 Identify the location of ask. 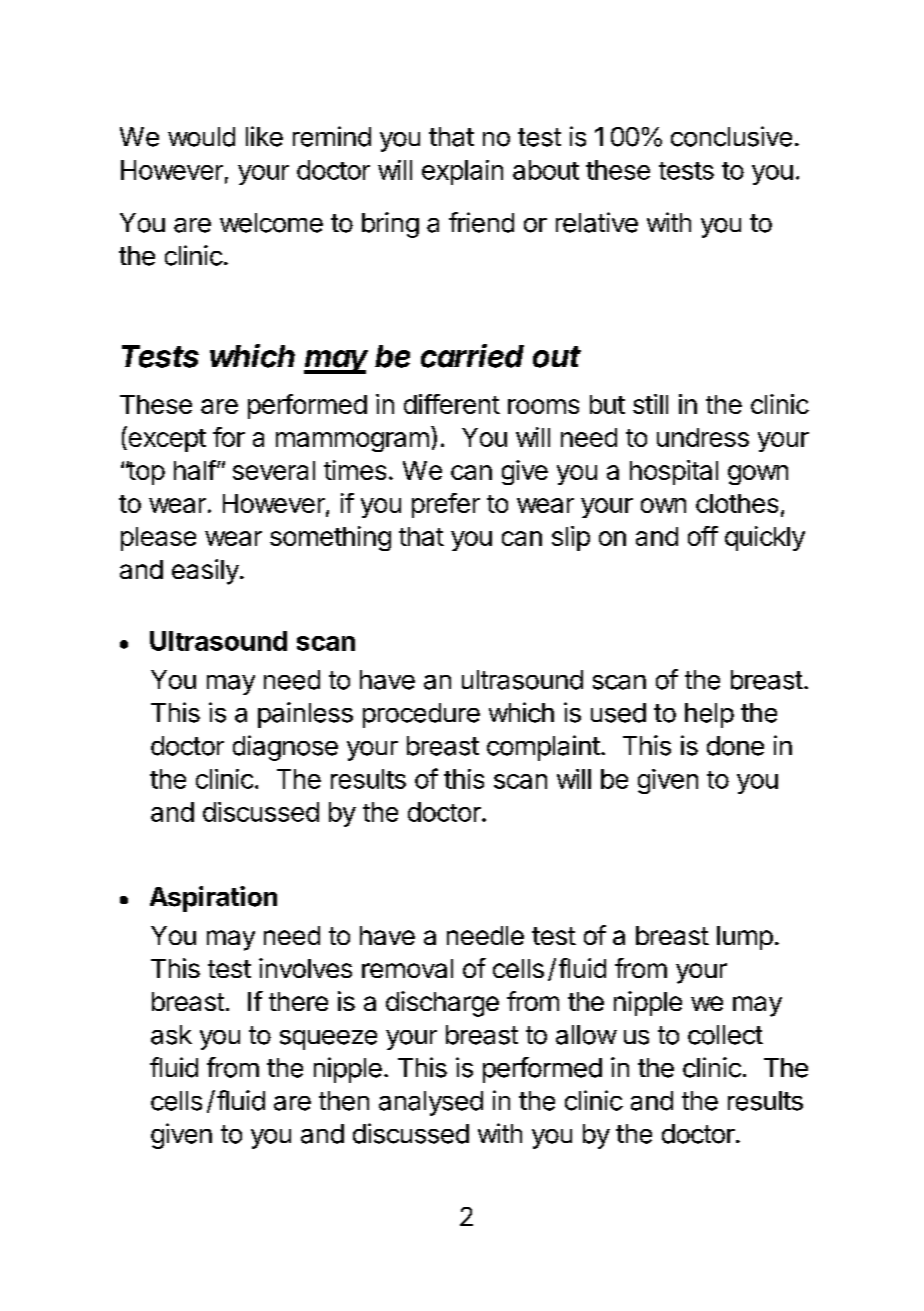
(171, 1035).
